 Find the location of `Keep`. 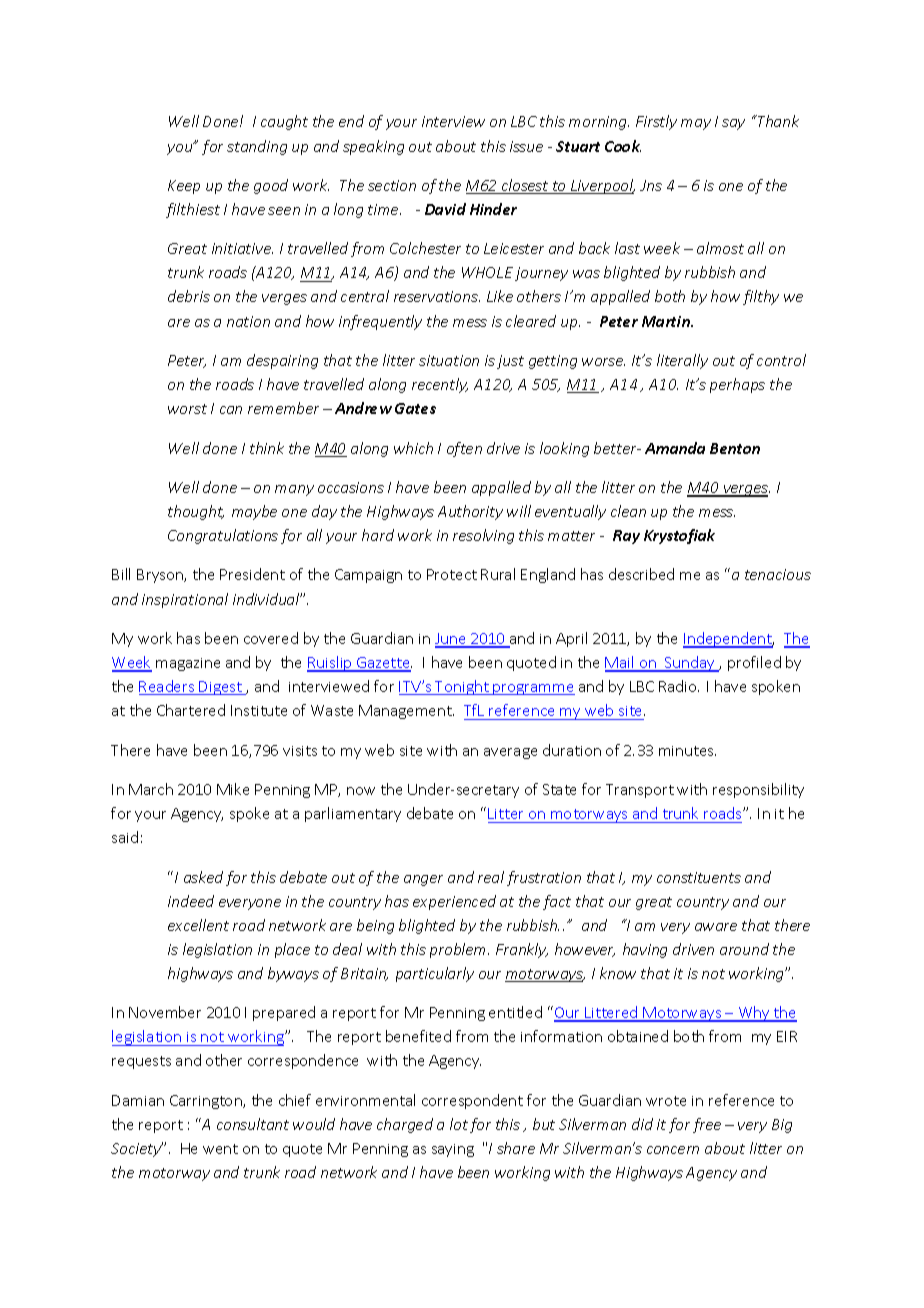

Keep is located at coordinates (184, 187).
